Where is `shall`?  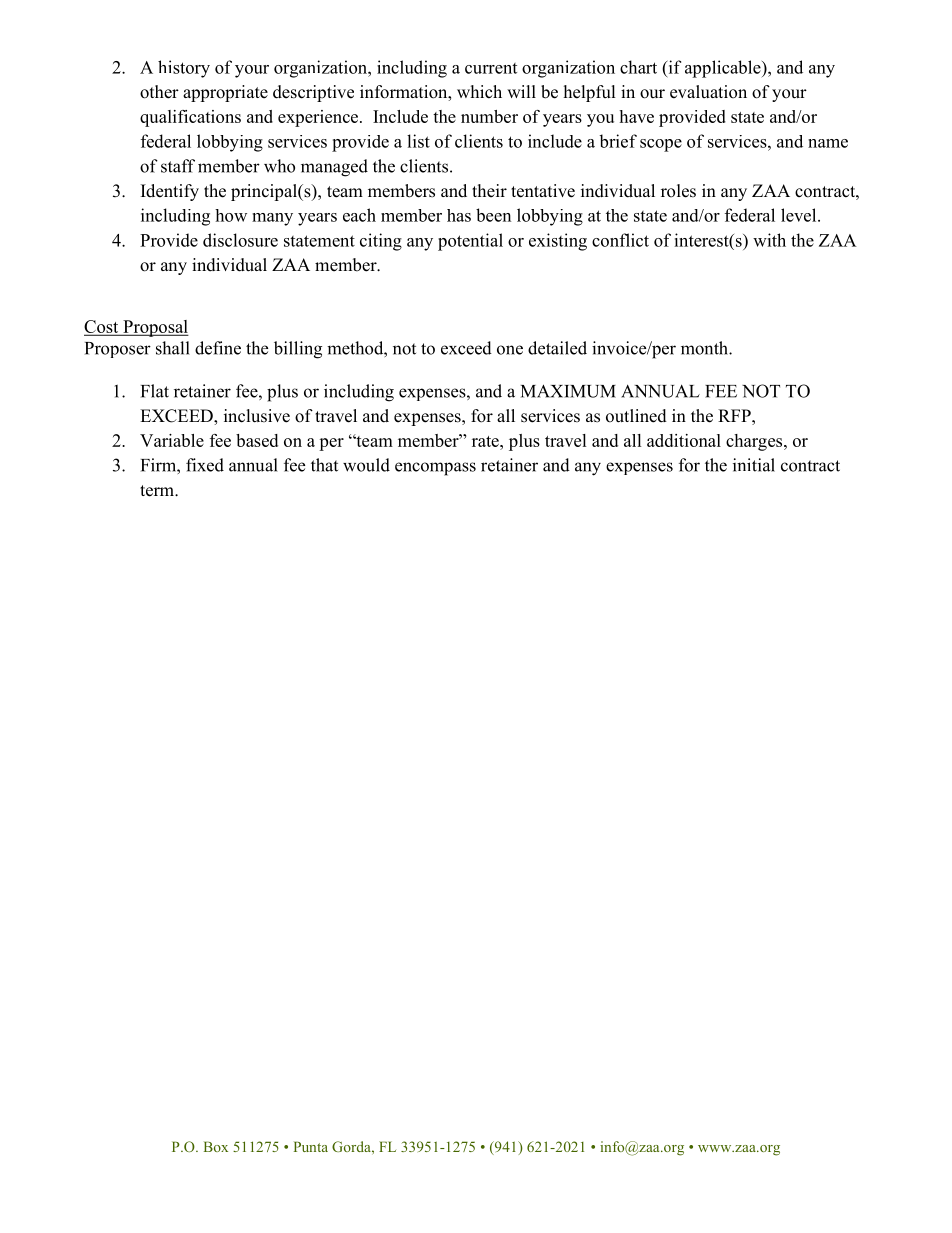 shall is located at coordinates (173, 348).
